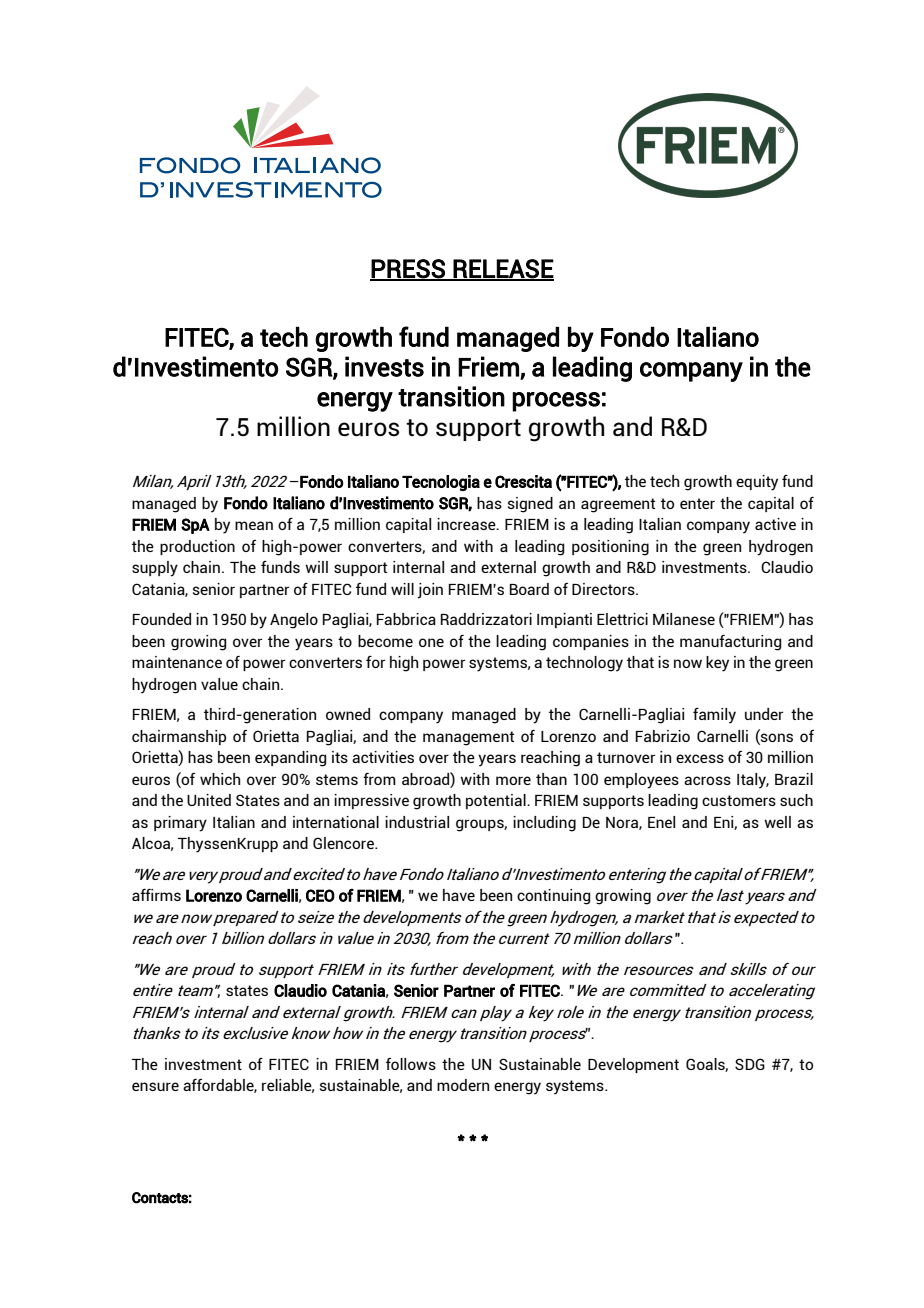 This document has width=924, height=1308. Describe the element at coordinates (775, 524) in the document. I see `active` at that location.
